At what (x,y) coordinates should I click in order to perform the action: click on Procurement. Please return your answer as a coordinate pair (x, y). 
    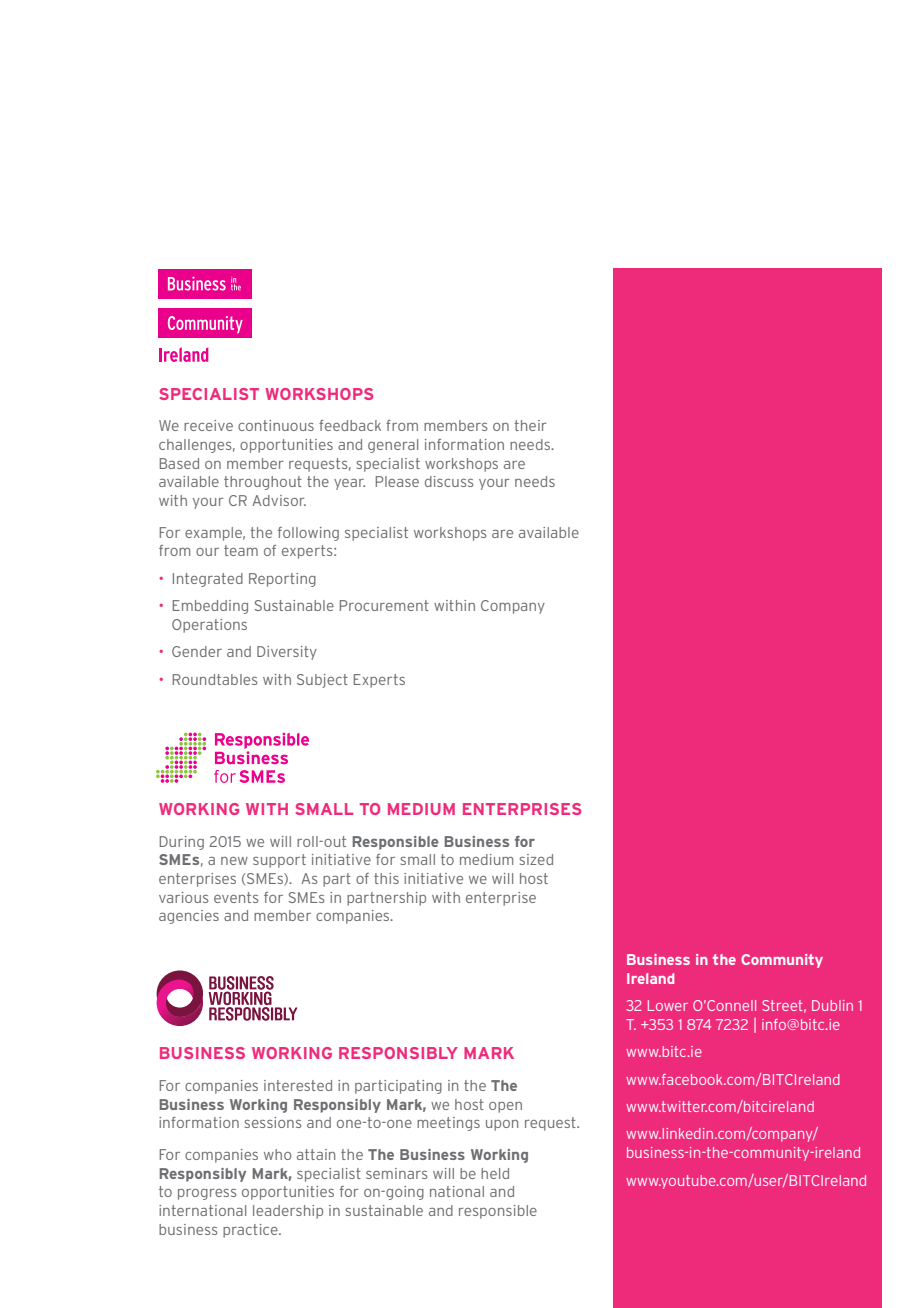
    Looking at the image, I should click on (384, 605).
